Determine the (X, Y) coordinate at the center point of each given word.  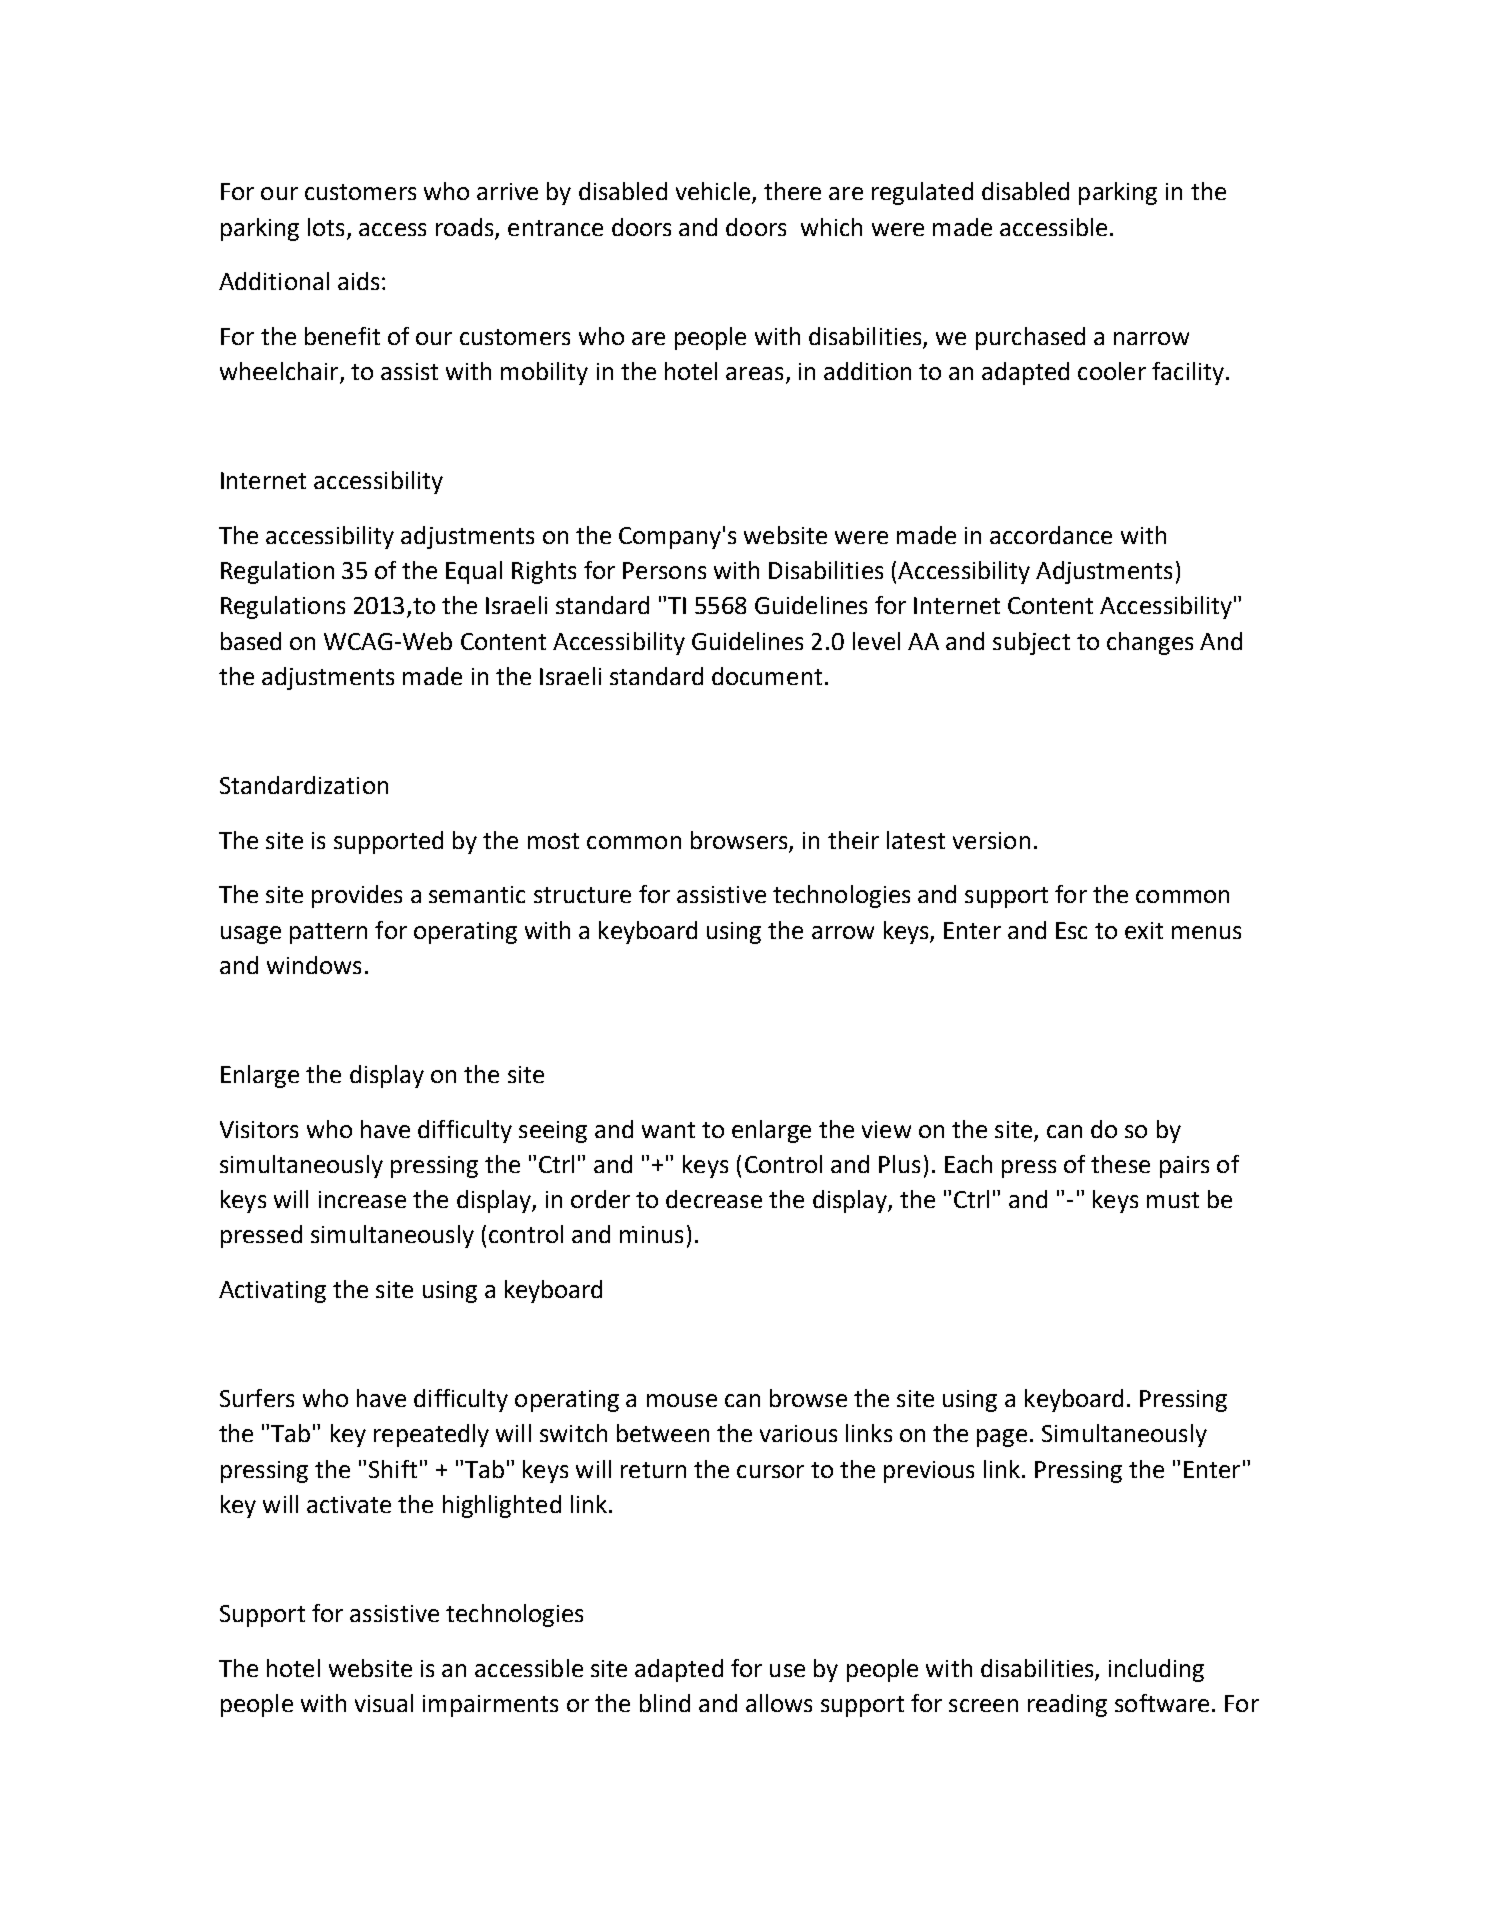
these (1120, 1164)
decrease (714, 1199)
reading (1067, 1705)
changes (1150, 643)
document (767, 676)
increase (362, 1199)
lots (326, 227)
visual (384, 1703)
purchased (1030, 338)
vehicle (713, 191)
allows (779, 1703)
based (251, 641)
